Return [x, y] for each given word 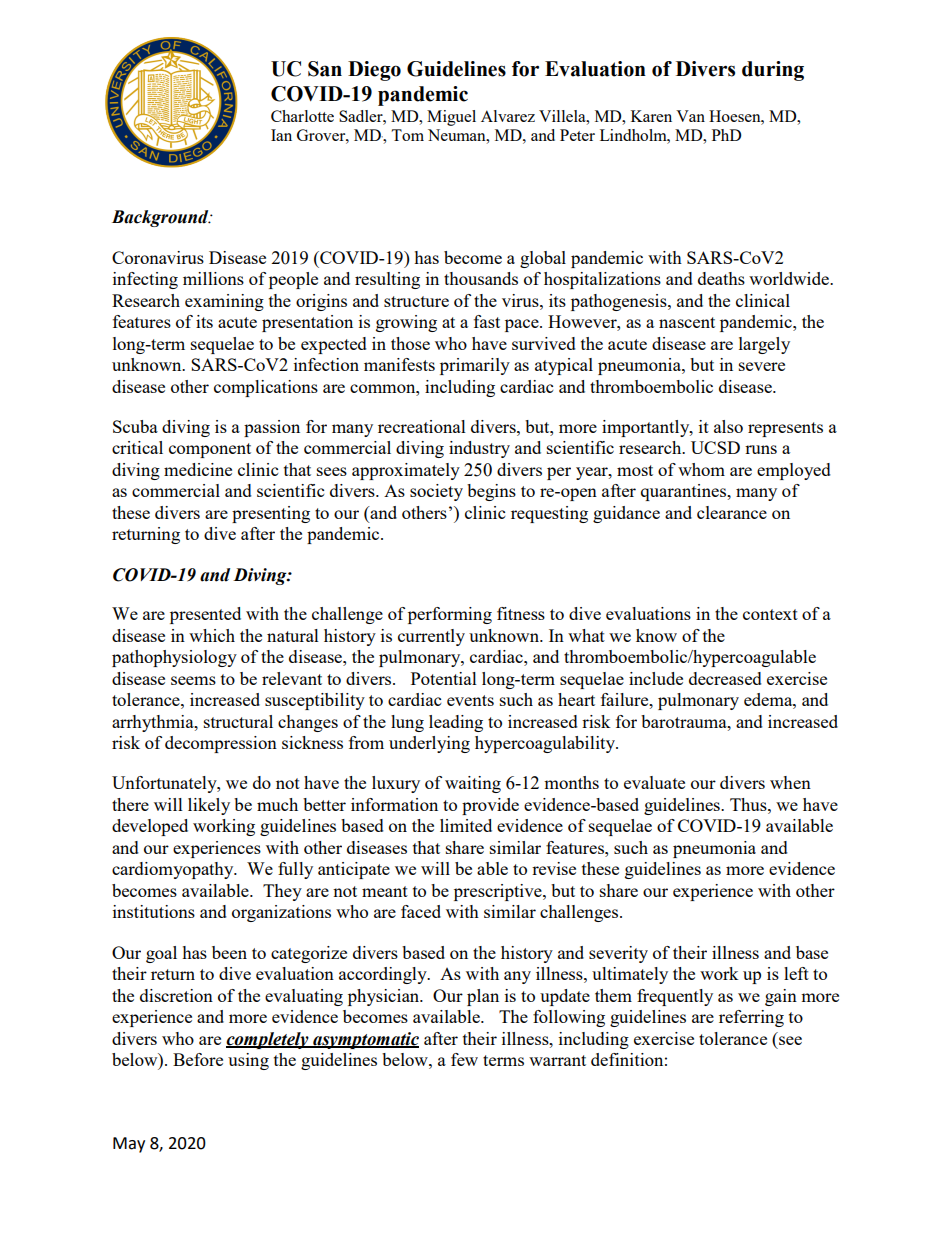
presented [205, 615]
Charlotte [302, 116]
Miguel [451, 118]
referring [751, 1018]
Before [198, 1059]
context [770, 614]
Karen [651, 116]
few [464, 1059]
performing [450, 615]
